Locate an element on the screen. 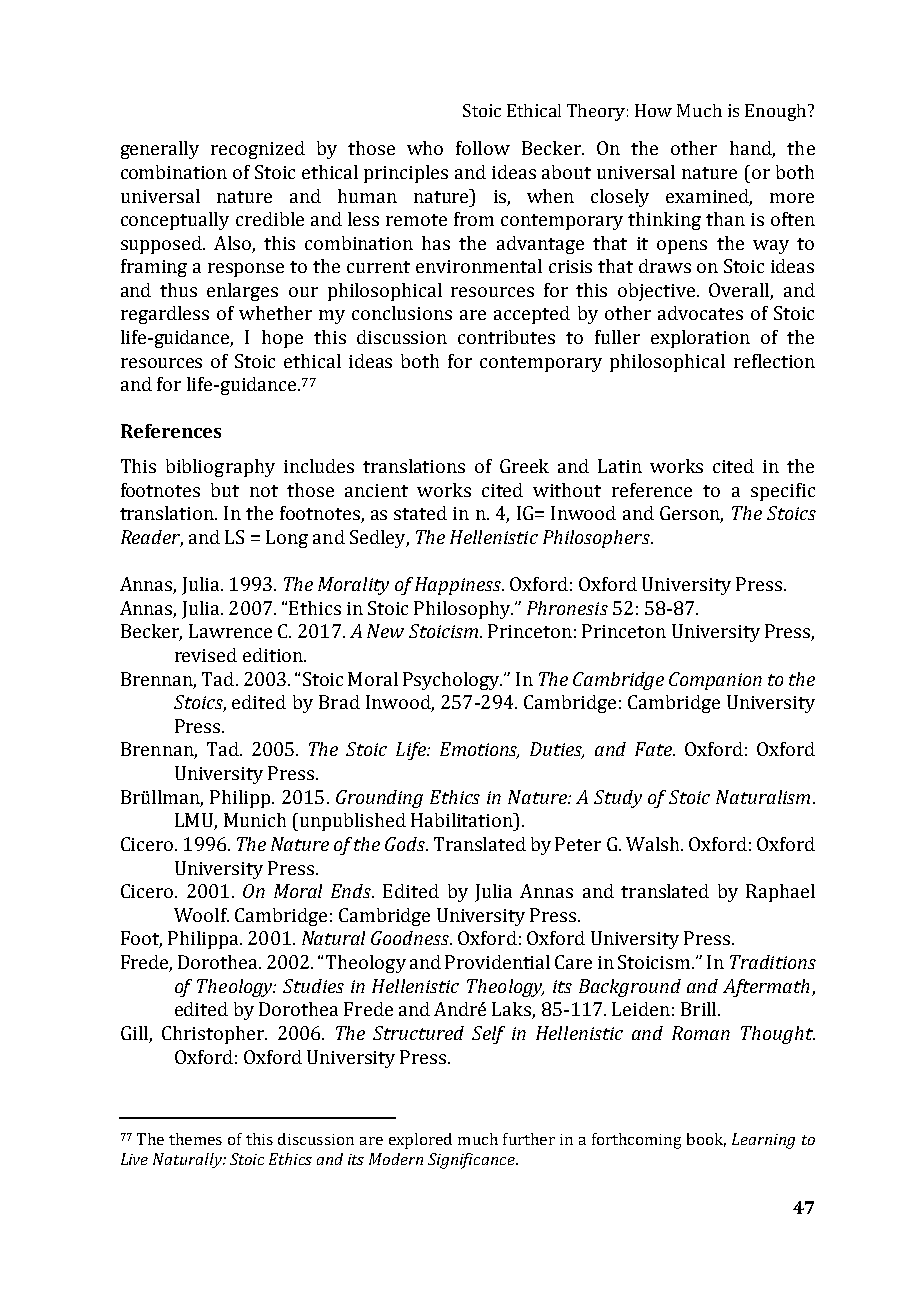 Image resolution: width=924 pixels, height=1305 pixels. recognized is located at coordinates (258, 150).
